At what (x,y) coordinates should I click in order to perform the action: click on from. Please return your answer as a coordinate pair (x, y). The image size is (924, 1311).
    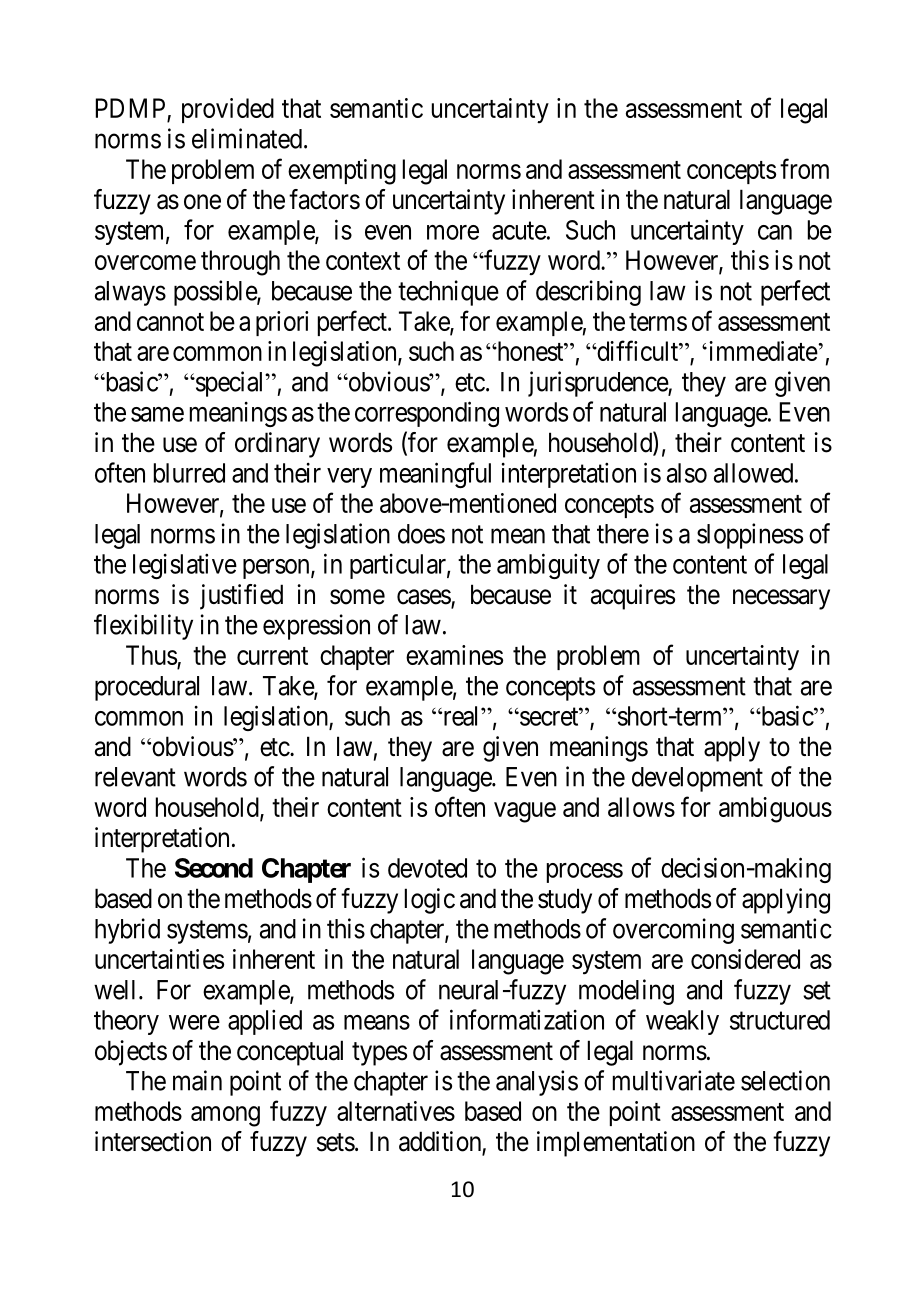
    Looking at the image, I should click on (804, 168).
